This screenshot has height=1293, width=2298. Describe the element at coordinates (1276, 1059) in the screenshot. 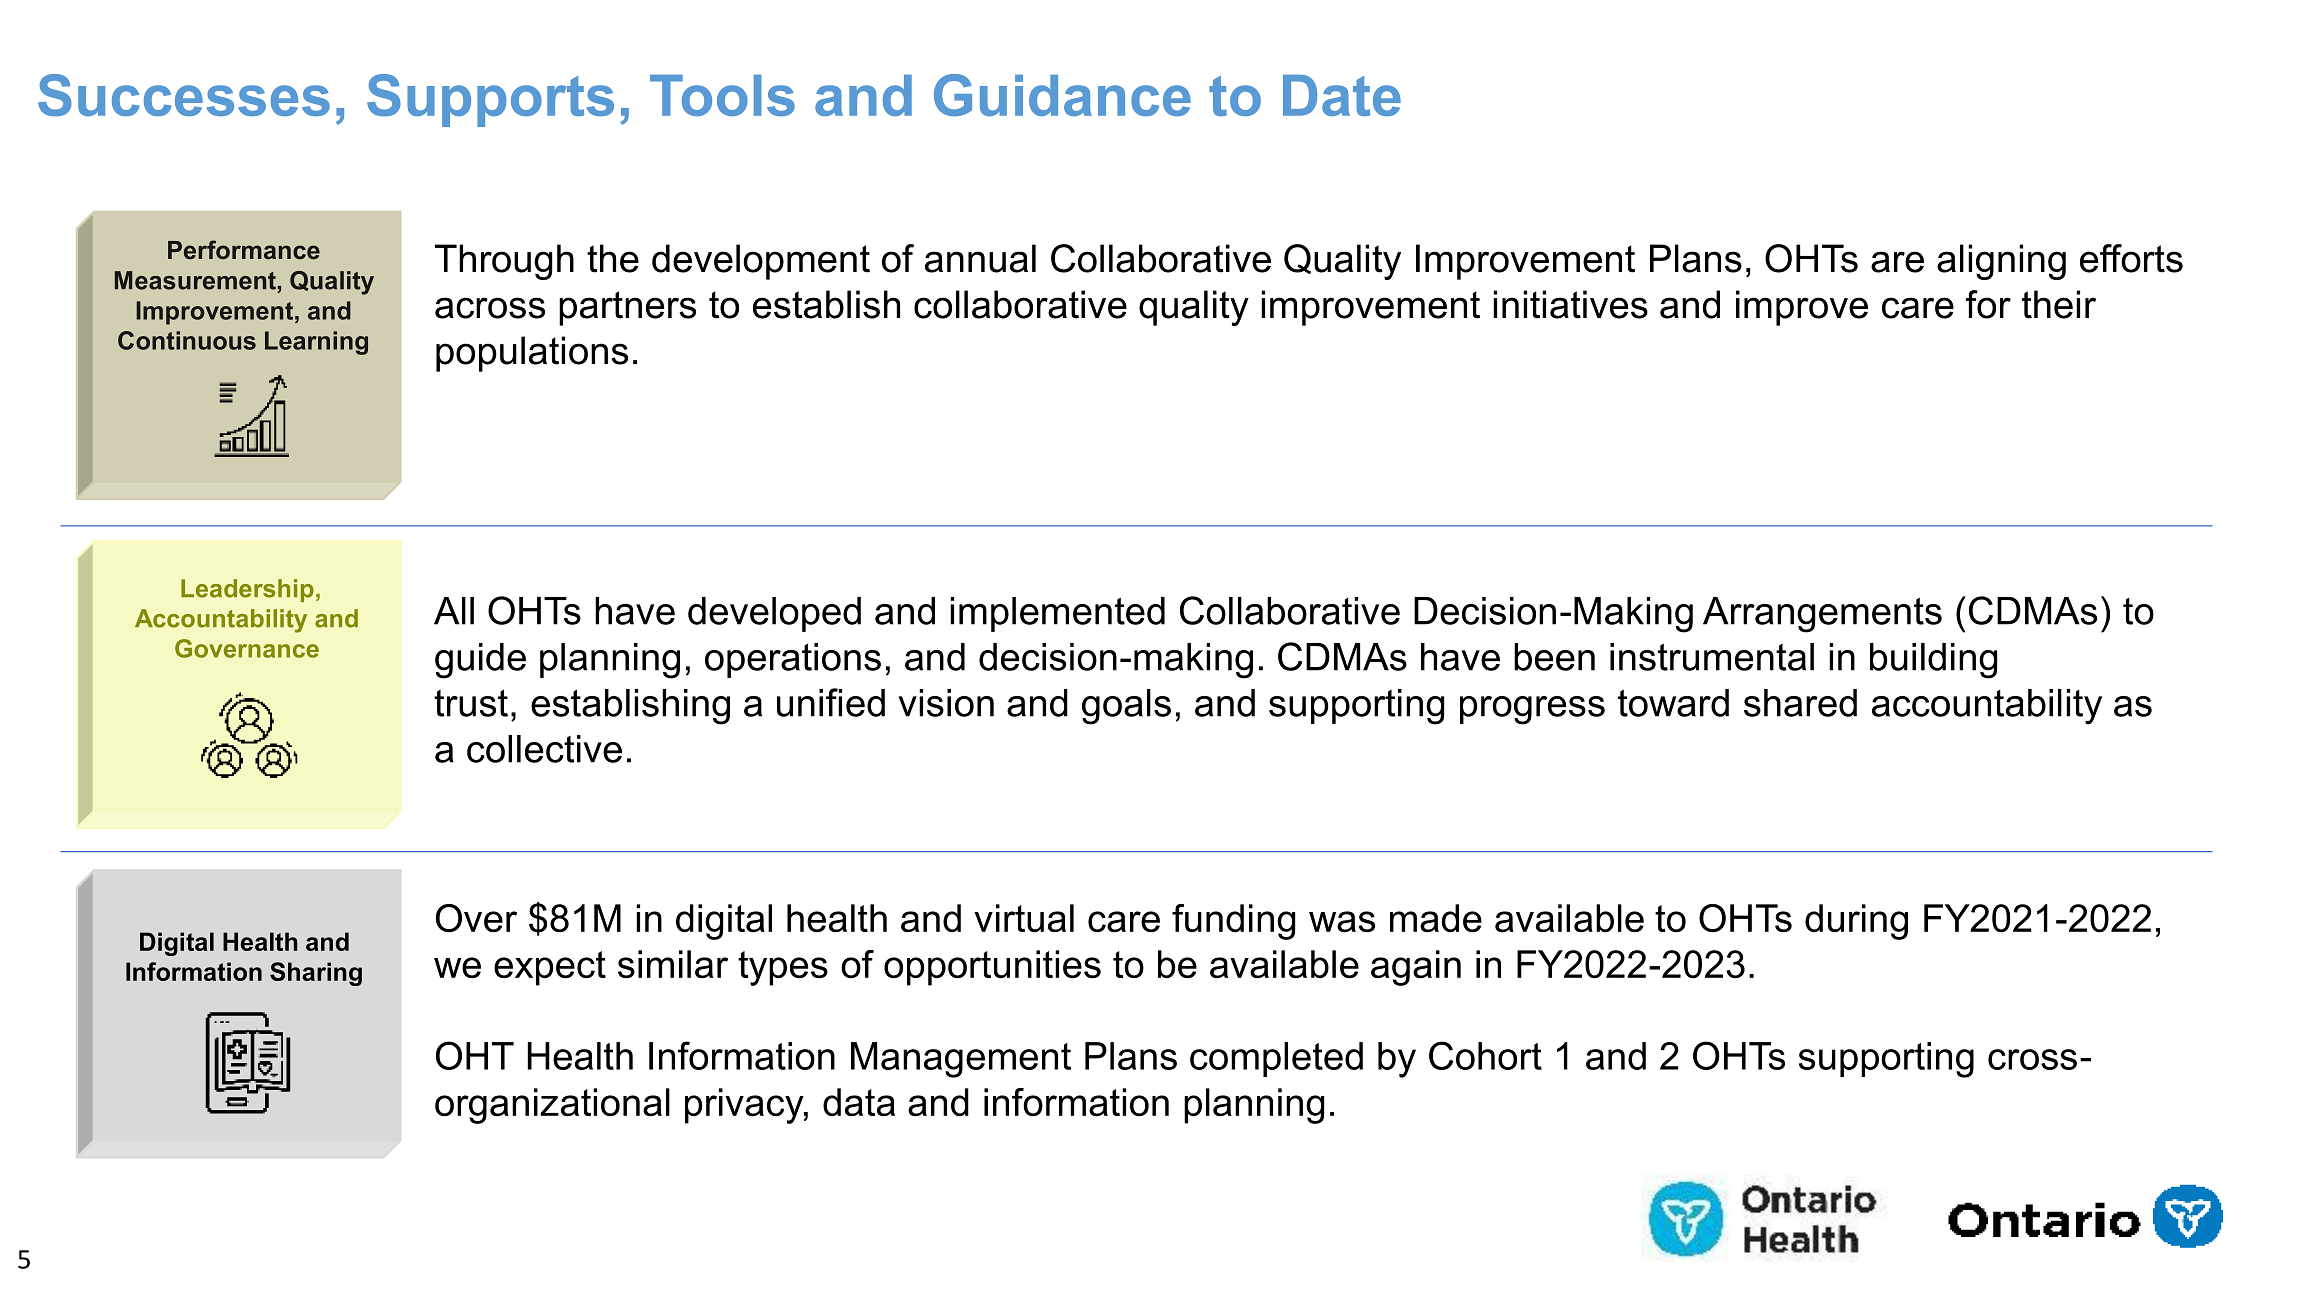

I see `completed` at that location.
